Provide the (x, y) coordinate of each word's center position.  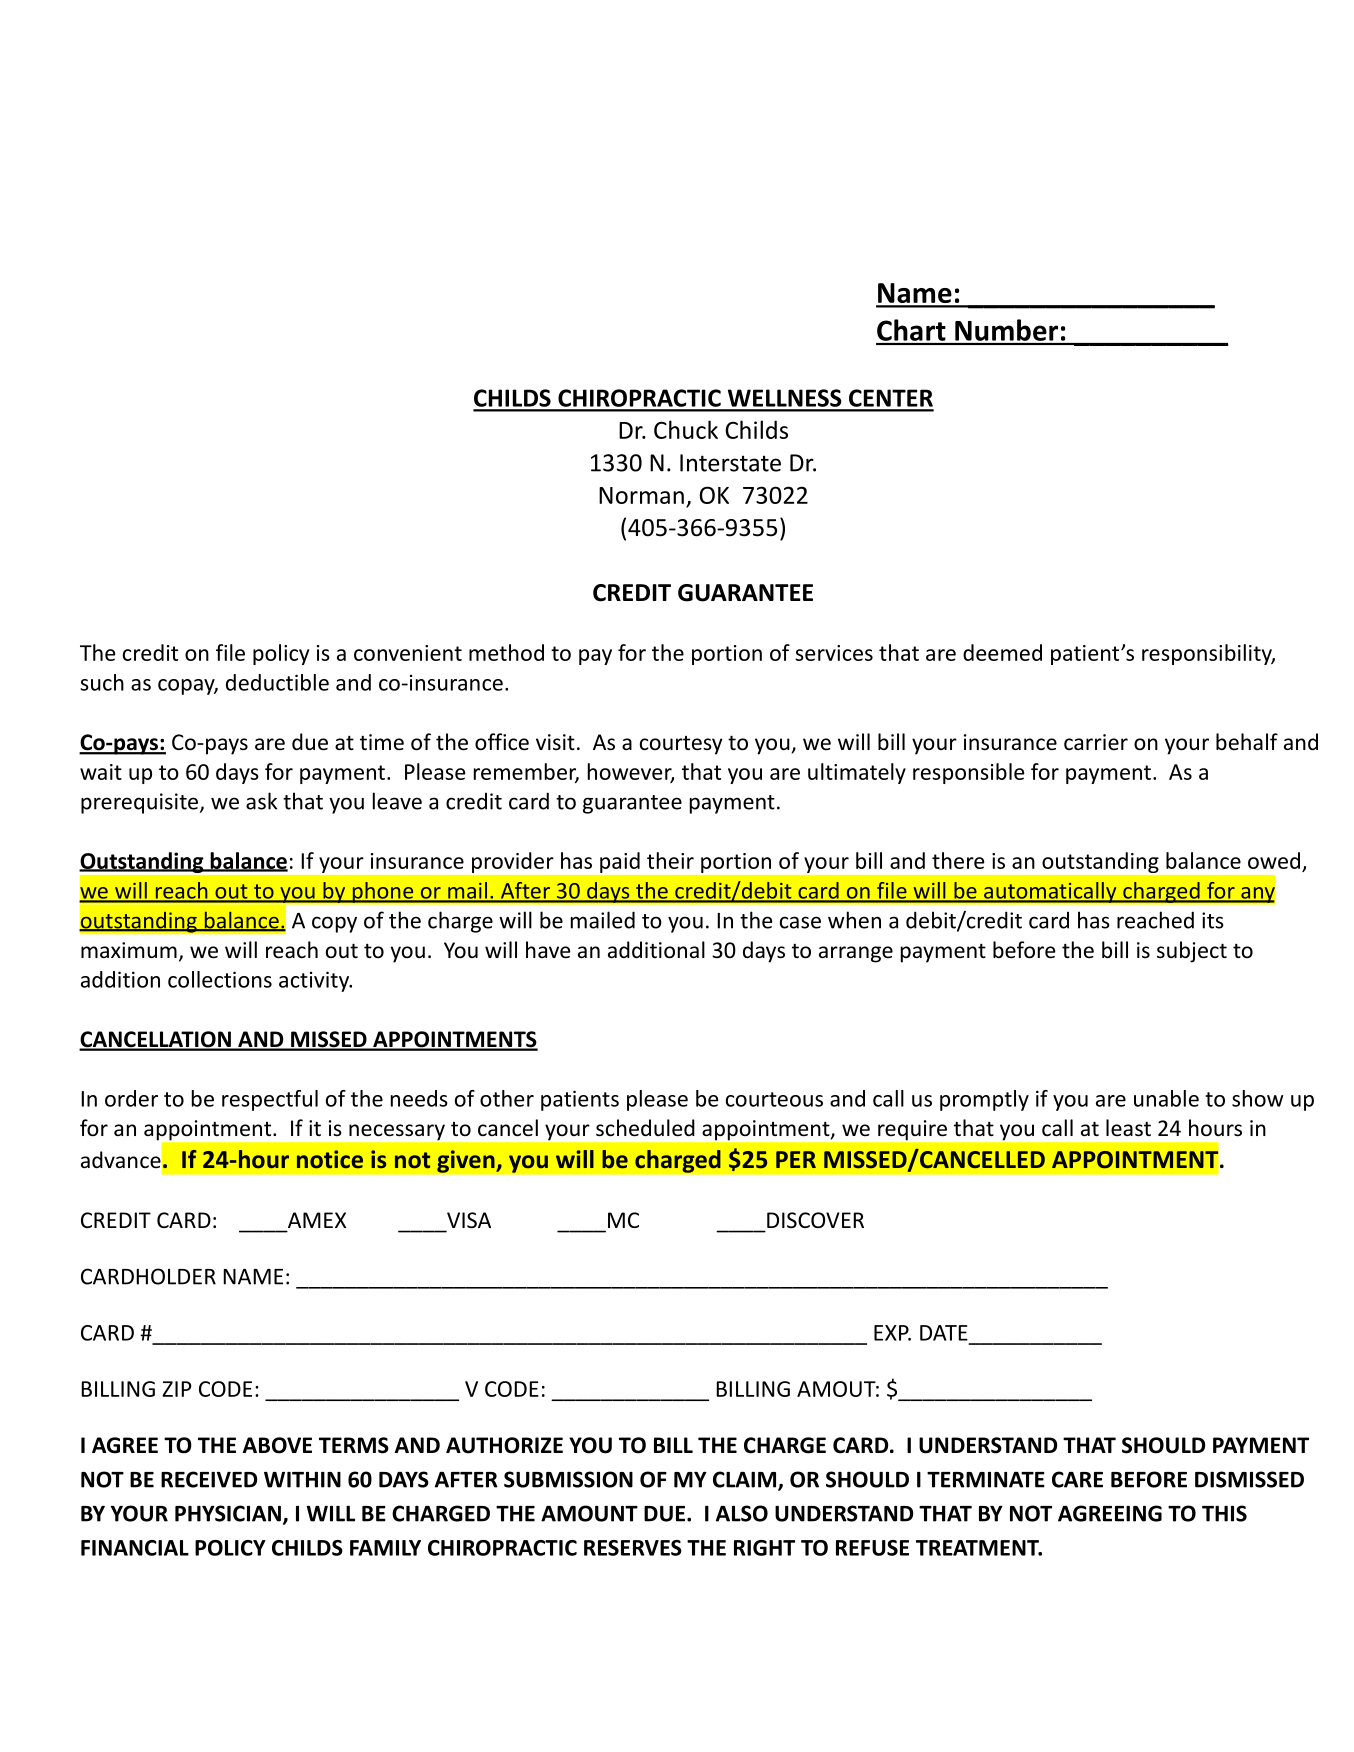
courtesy (681, 745)
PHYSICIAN (228, 1513)
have (548, 950)
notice (330, 1159)
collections (220, 979)
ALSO (742, 1513)
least (1128, 1128)
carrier (1096, 742)
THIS (1224, 1513)
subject (1192, 952)
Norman (641, 495)
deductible (277, 682)
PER (796, 1159)
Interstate (730, 463)
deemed (1002, 652)
